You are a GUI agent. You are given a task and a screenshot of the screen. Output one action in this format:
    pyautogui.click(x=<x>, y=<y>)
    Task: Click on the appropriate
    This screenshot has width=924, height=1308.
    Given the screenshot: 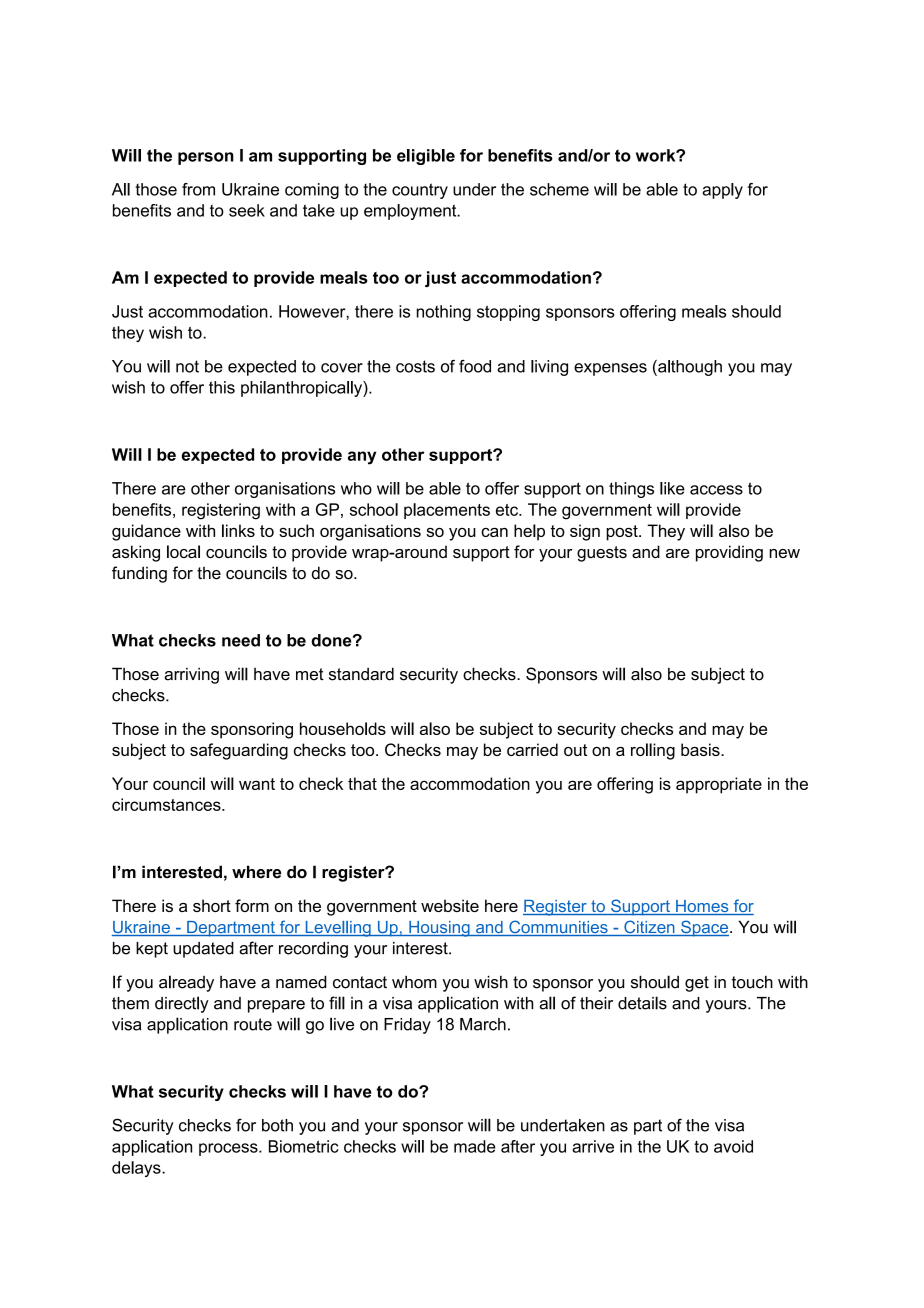 What is the action you would take?
    pyautogui.click(x=719, y=785)
